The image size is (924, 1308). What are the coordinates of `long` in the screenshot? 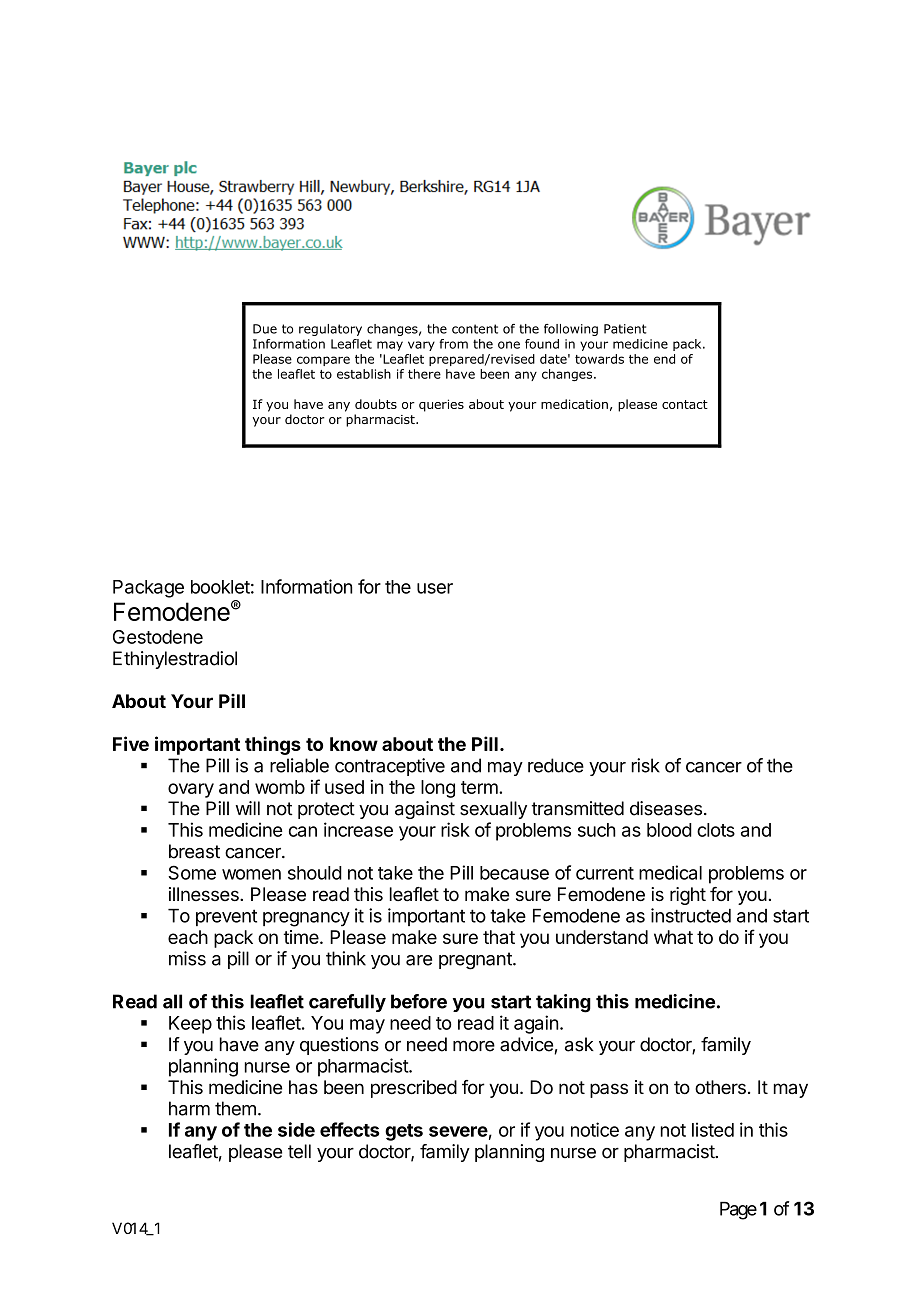 It's located at (438, 789).
